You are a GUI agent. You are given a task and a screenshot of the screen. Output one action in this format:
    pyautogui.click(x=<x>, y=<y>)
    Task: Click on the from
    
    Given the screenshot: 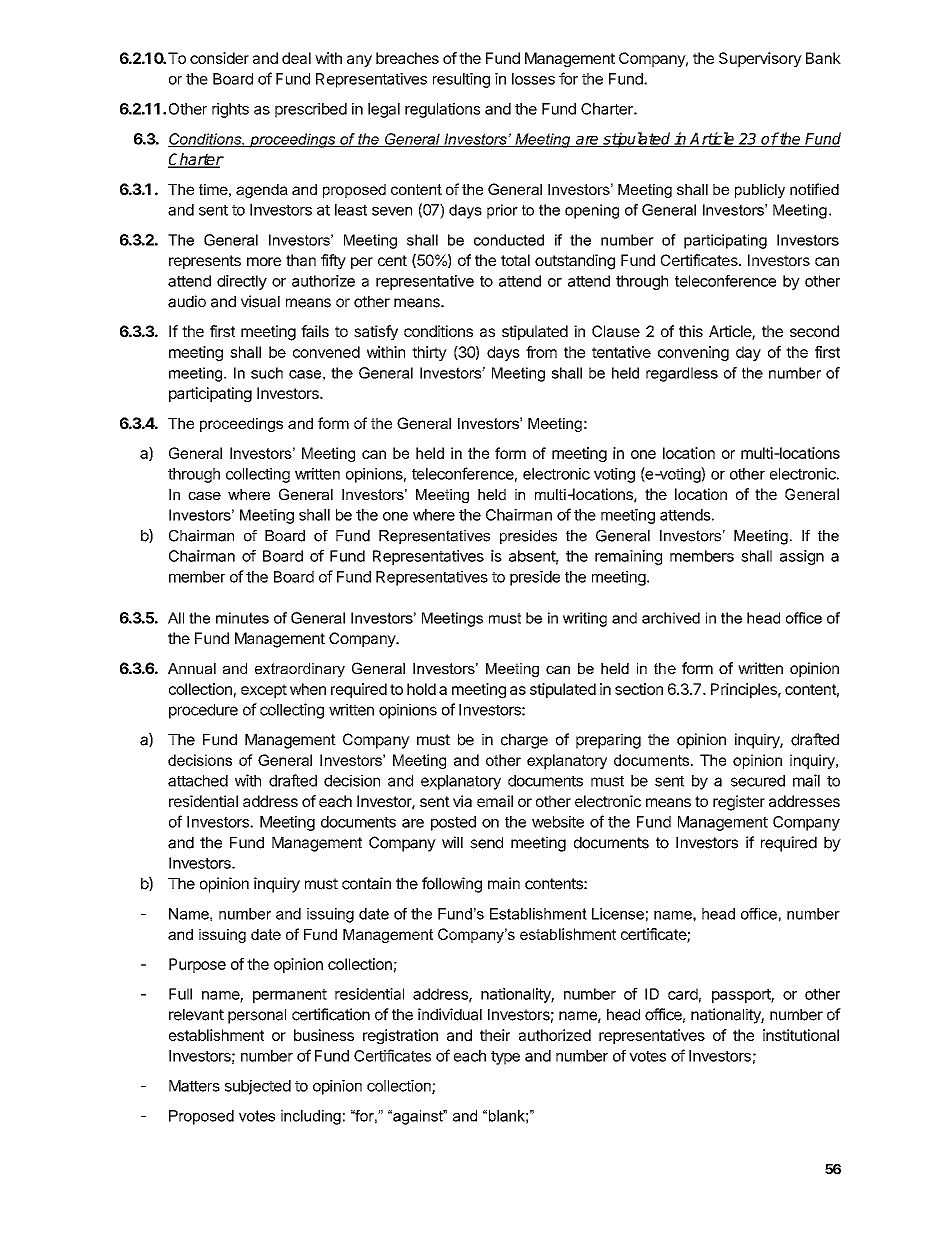 What is the action you would take?
    pyautogui.click(x=541, y=352)
